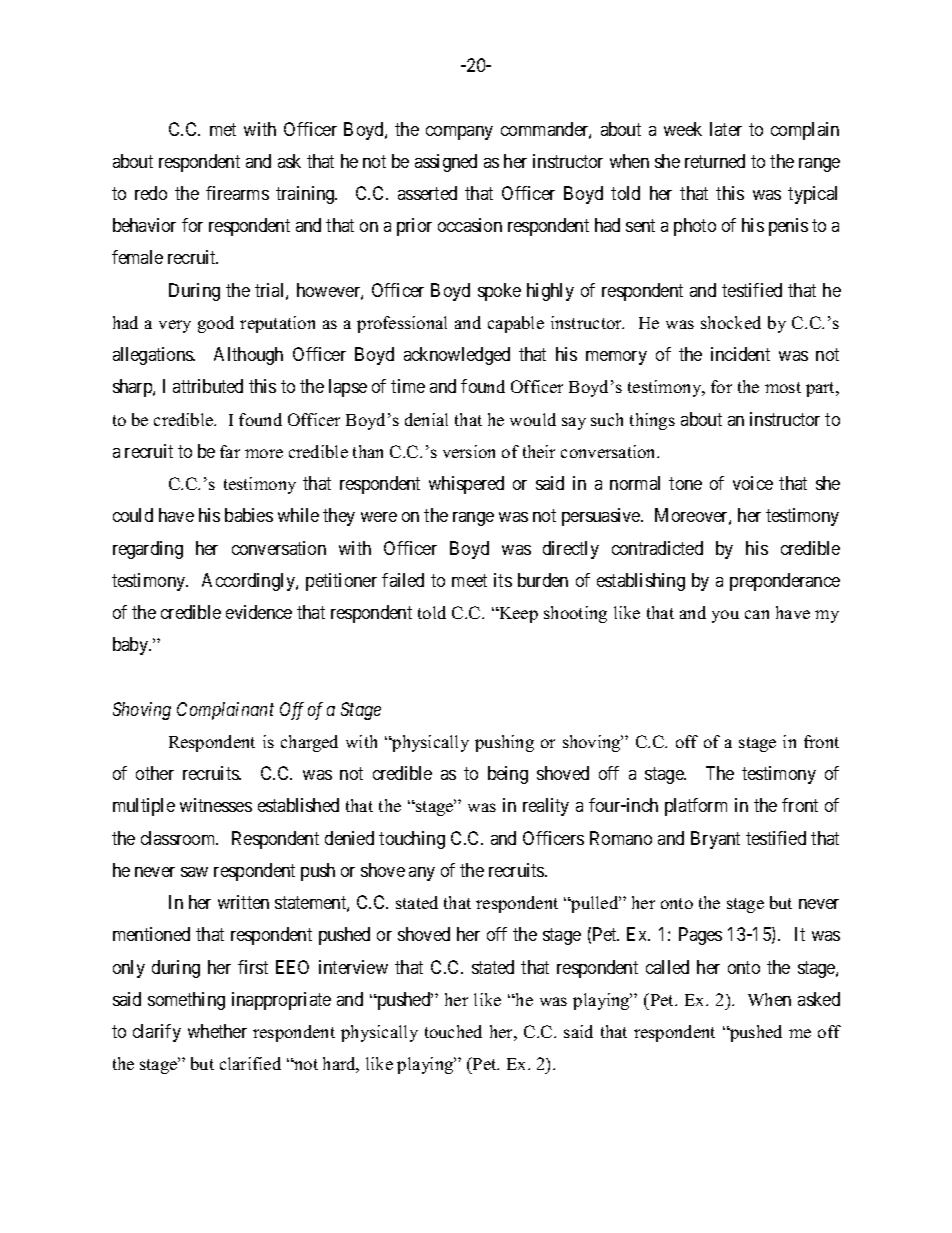  Describe the element at coordinates (237, 193) in the screenshot. I see `firearms` at that location.
